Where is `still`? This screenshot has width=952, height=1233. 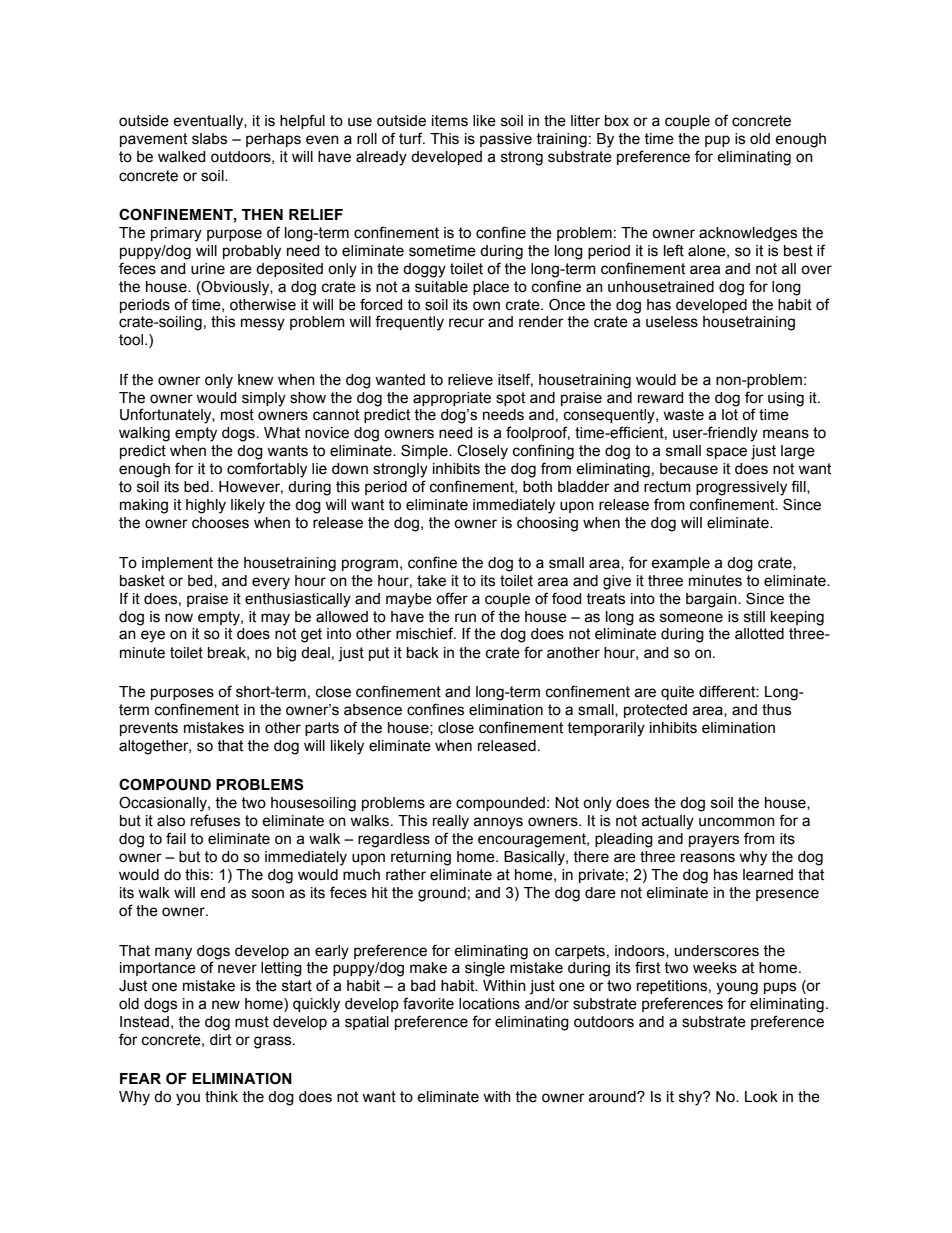
still is located at coordinates (754, 617).
